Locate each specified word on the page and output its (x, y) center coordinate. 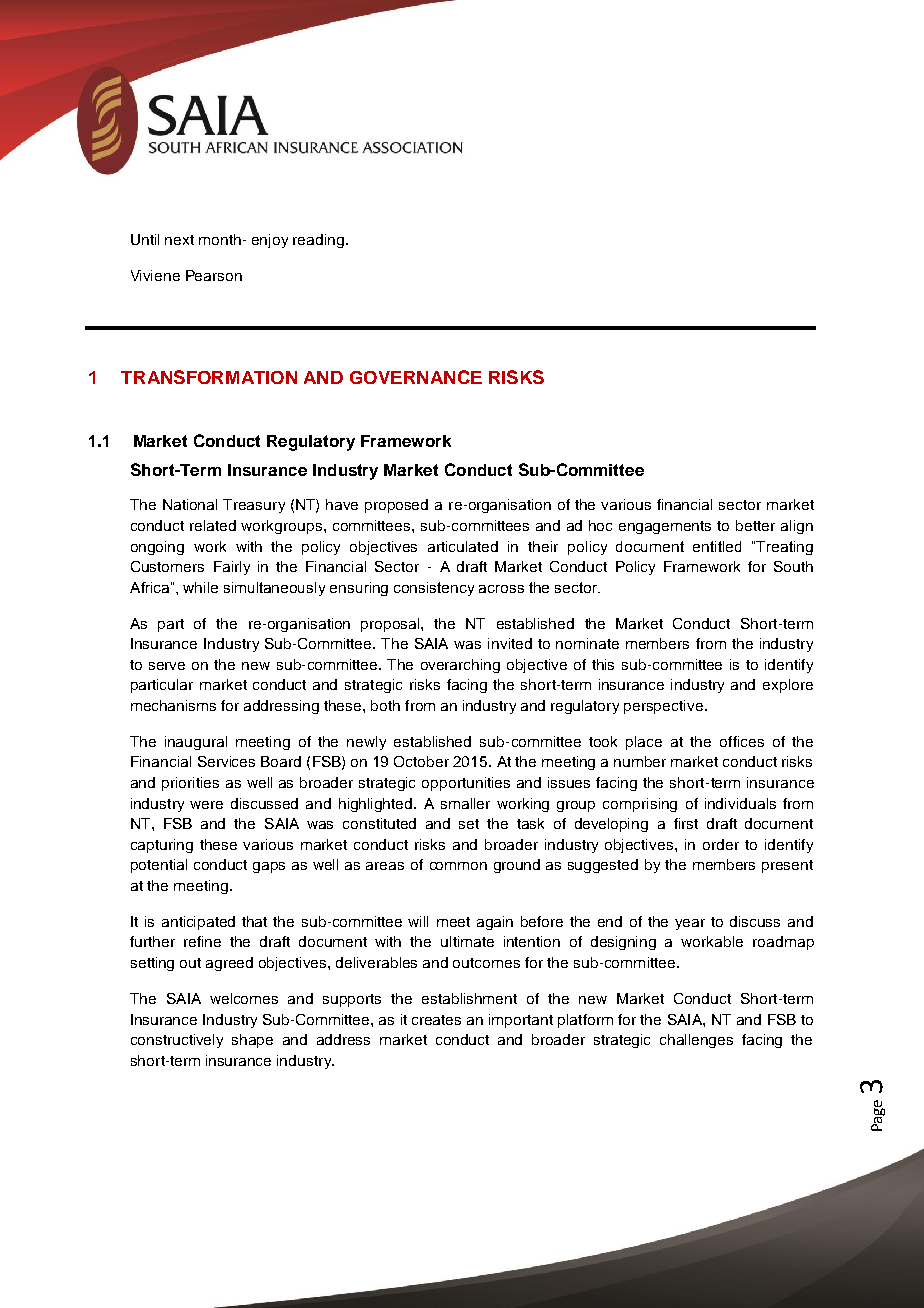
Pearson (214, 275)
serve (167, 666)
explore (788, 686)
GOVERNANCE (416, 377)
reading (318, 241)
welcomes (244, 998)
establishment (469, 998)
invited (510, 643)
